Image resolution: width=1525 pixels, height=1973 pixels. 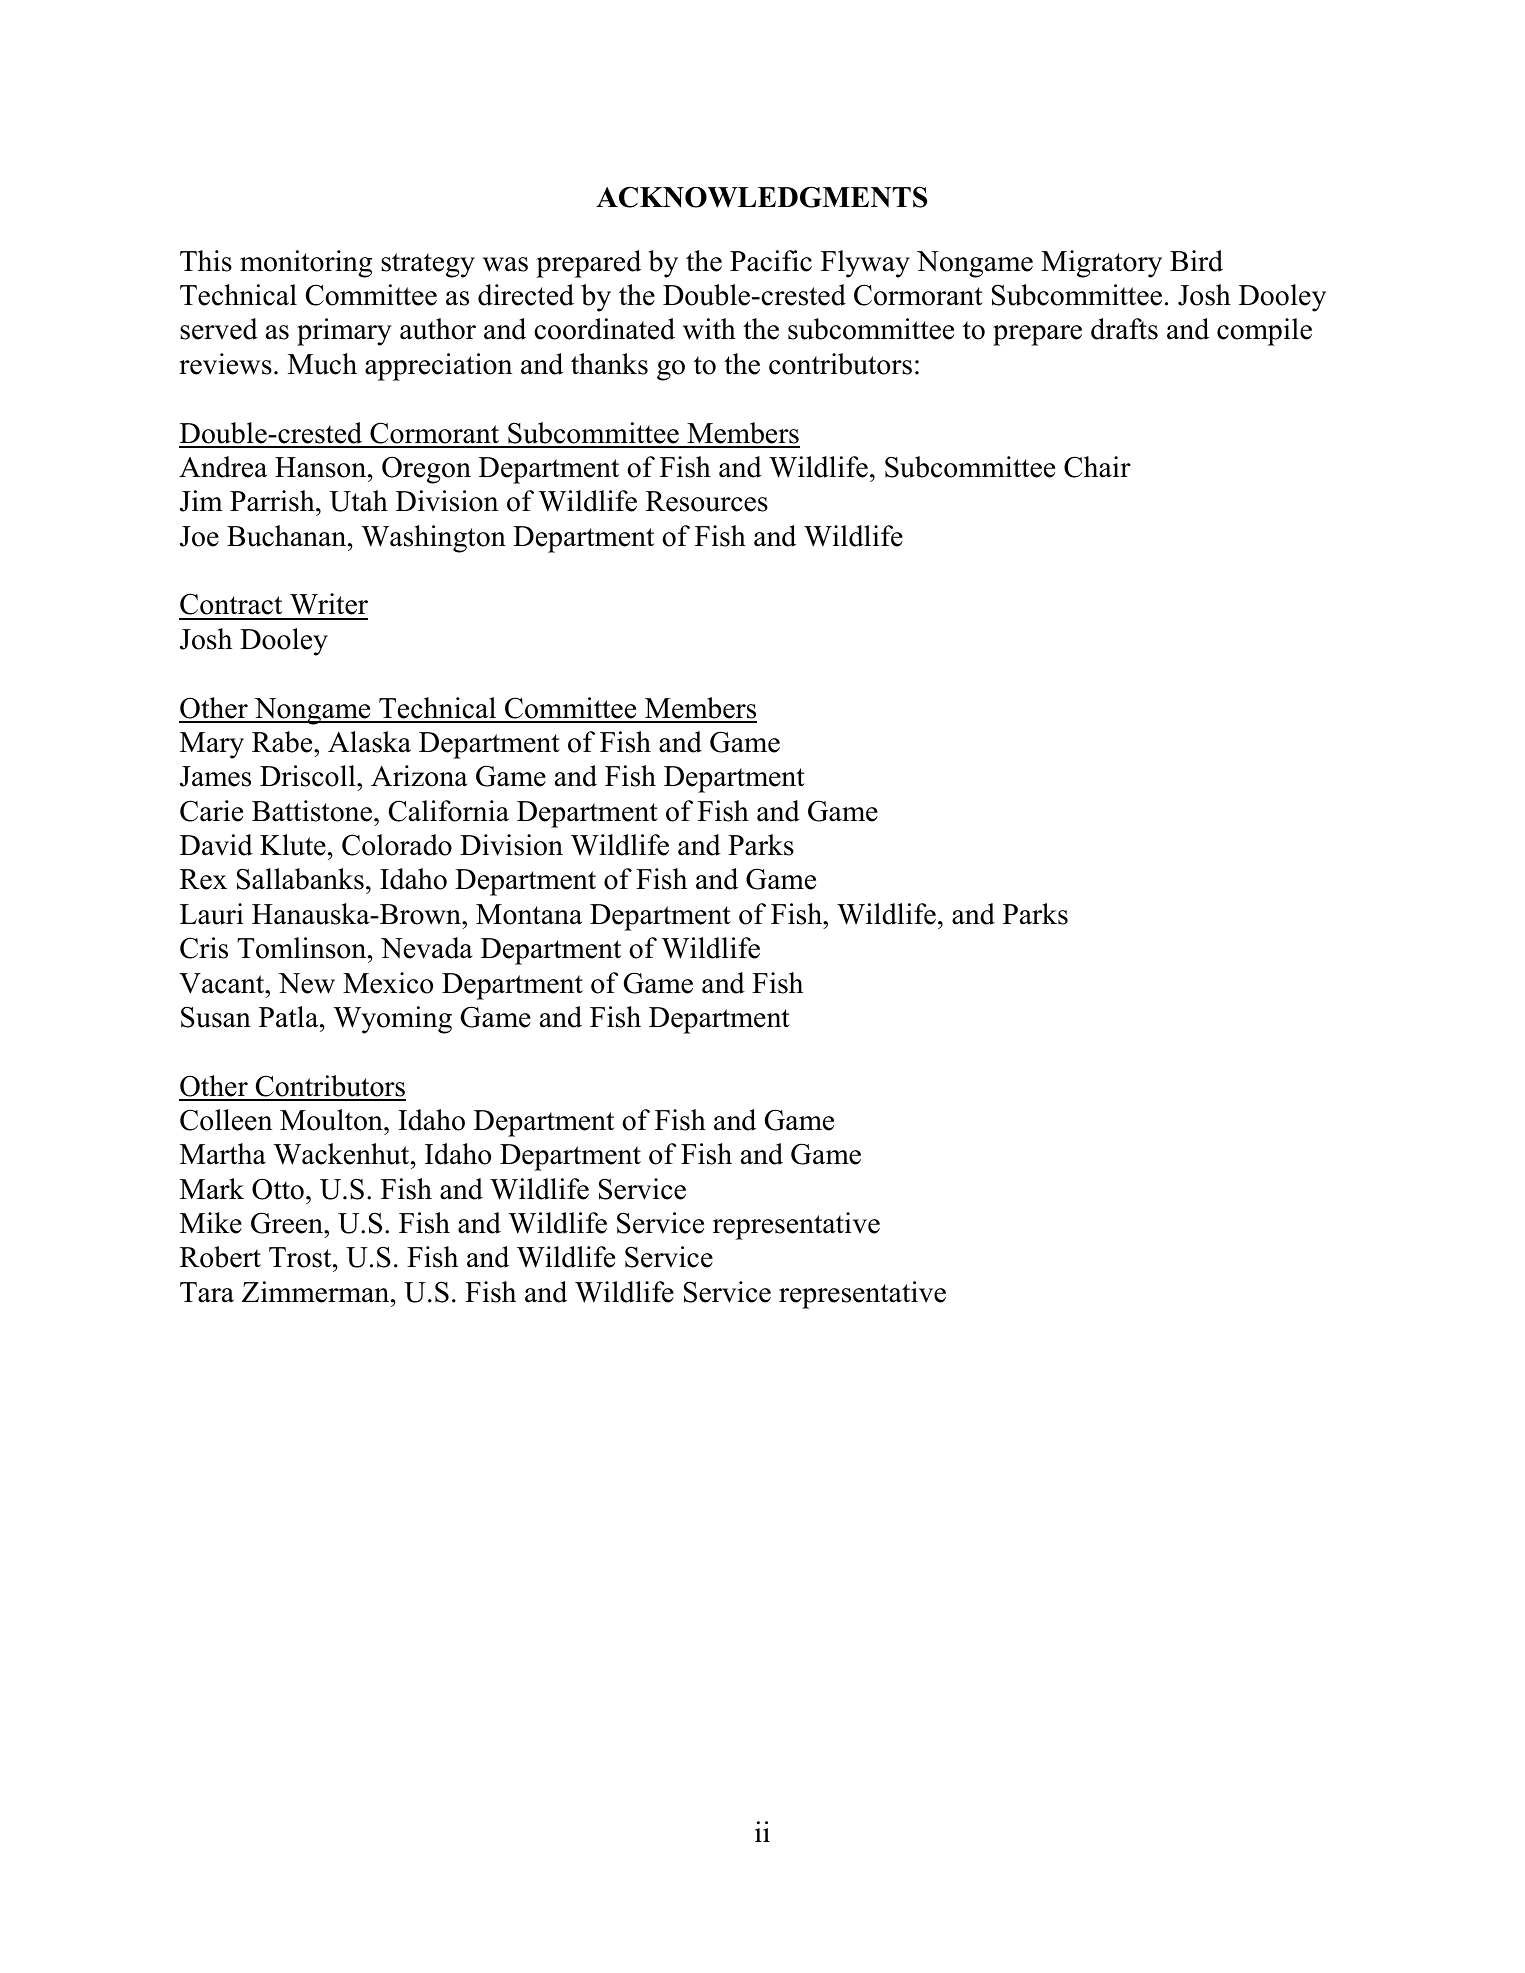 What do you see at coordinates (306, 264) in the screenshot?
I see `monitoring` at bounding box center [306, 264].
